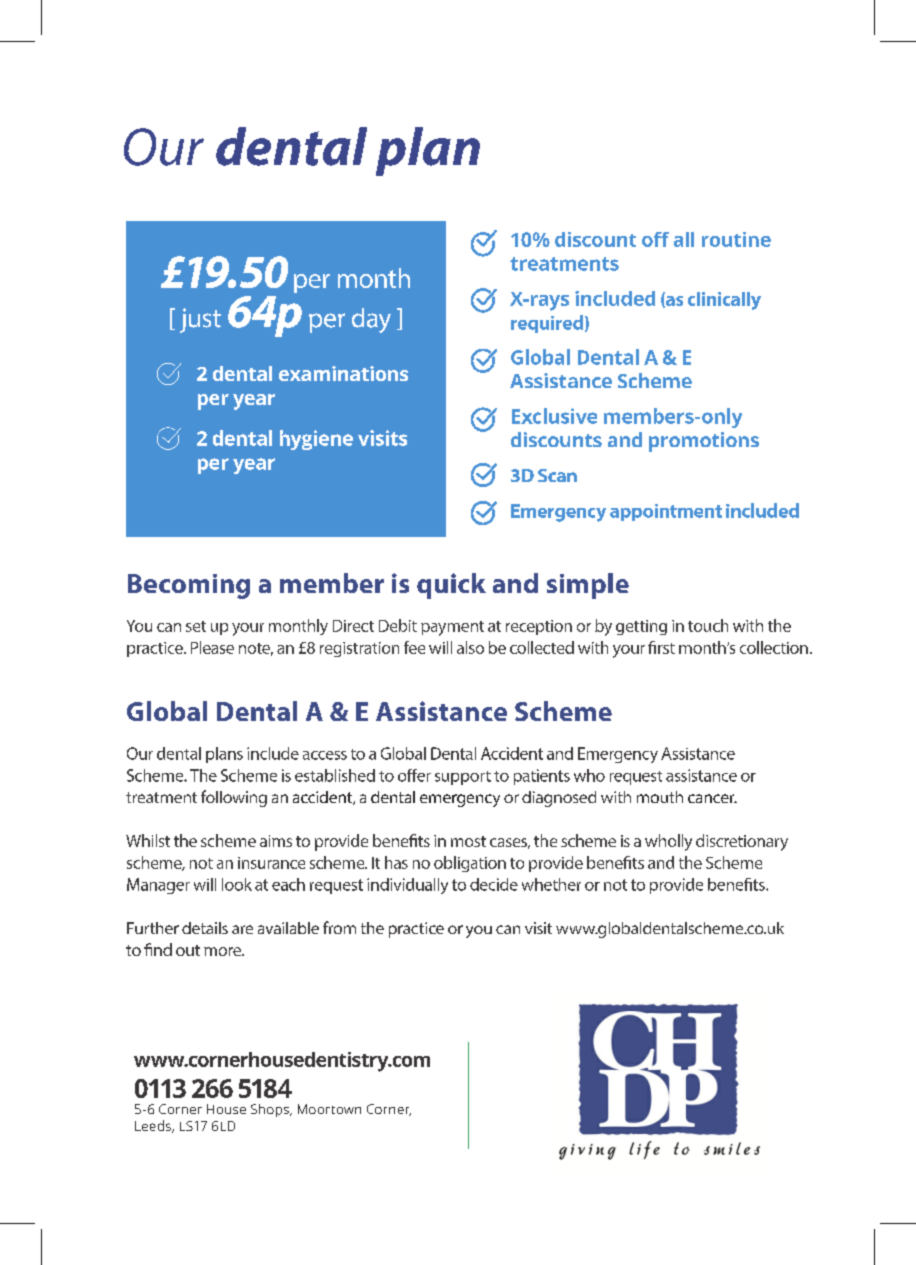  I want to click on just, so click(200, 320).
